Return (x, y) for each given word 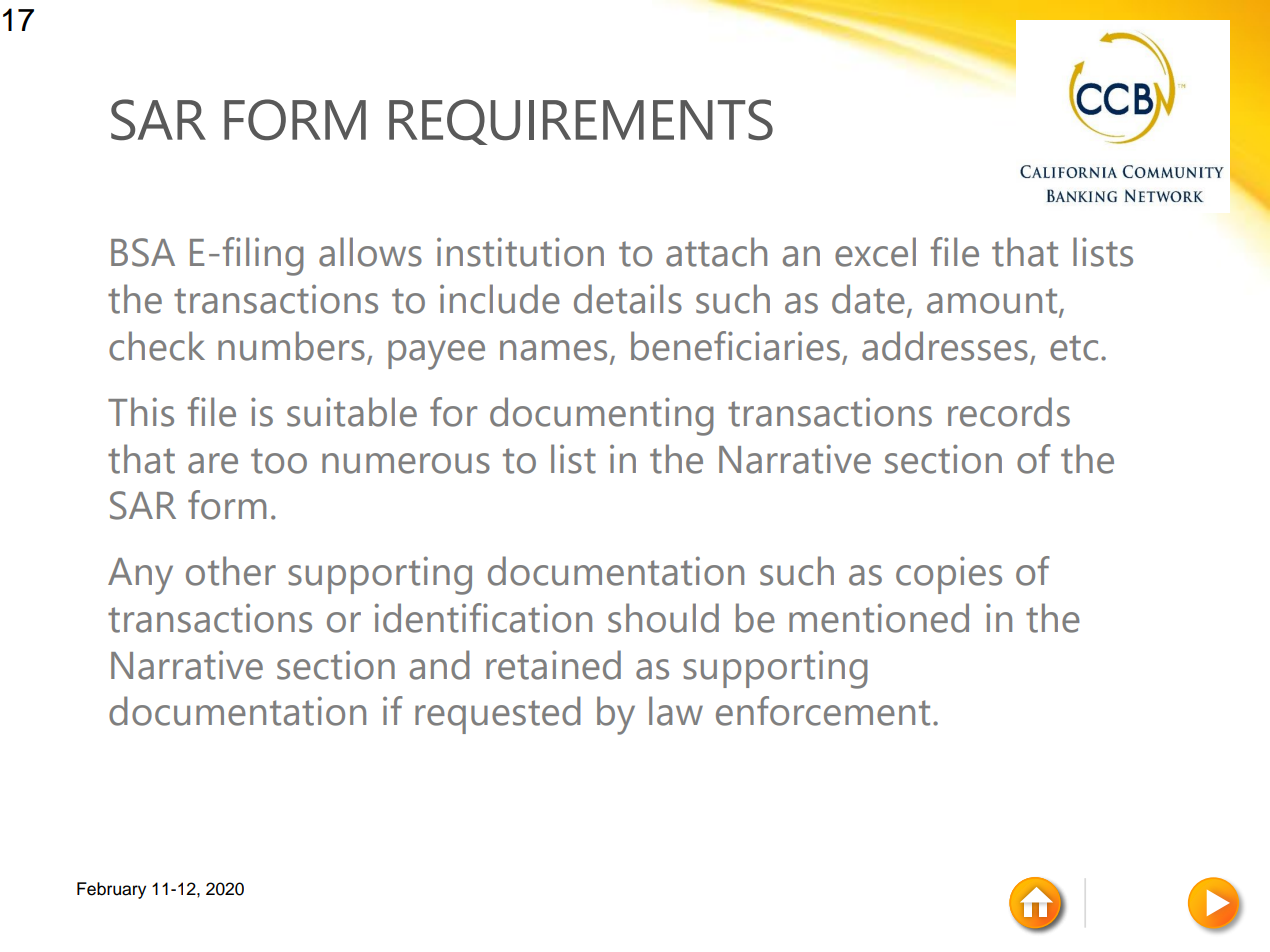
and (439, 665)
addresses (945, 346)
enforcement (823, 711)
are (213, 463)
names (553, 350)
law (676, 711)
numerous (406, 463)
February (111, 890)
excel (875, 252)
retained (553, 665)
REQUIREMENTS (581, 122)
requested (497, 715)
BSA (143, 252)
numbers (291, 346)
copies (949, 575)
